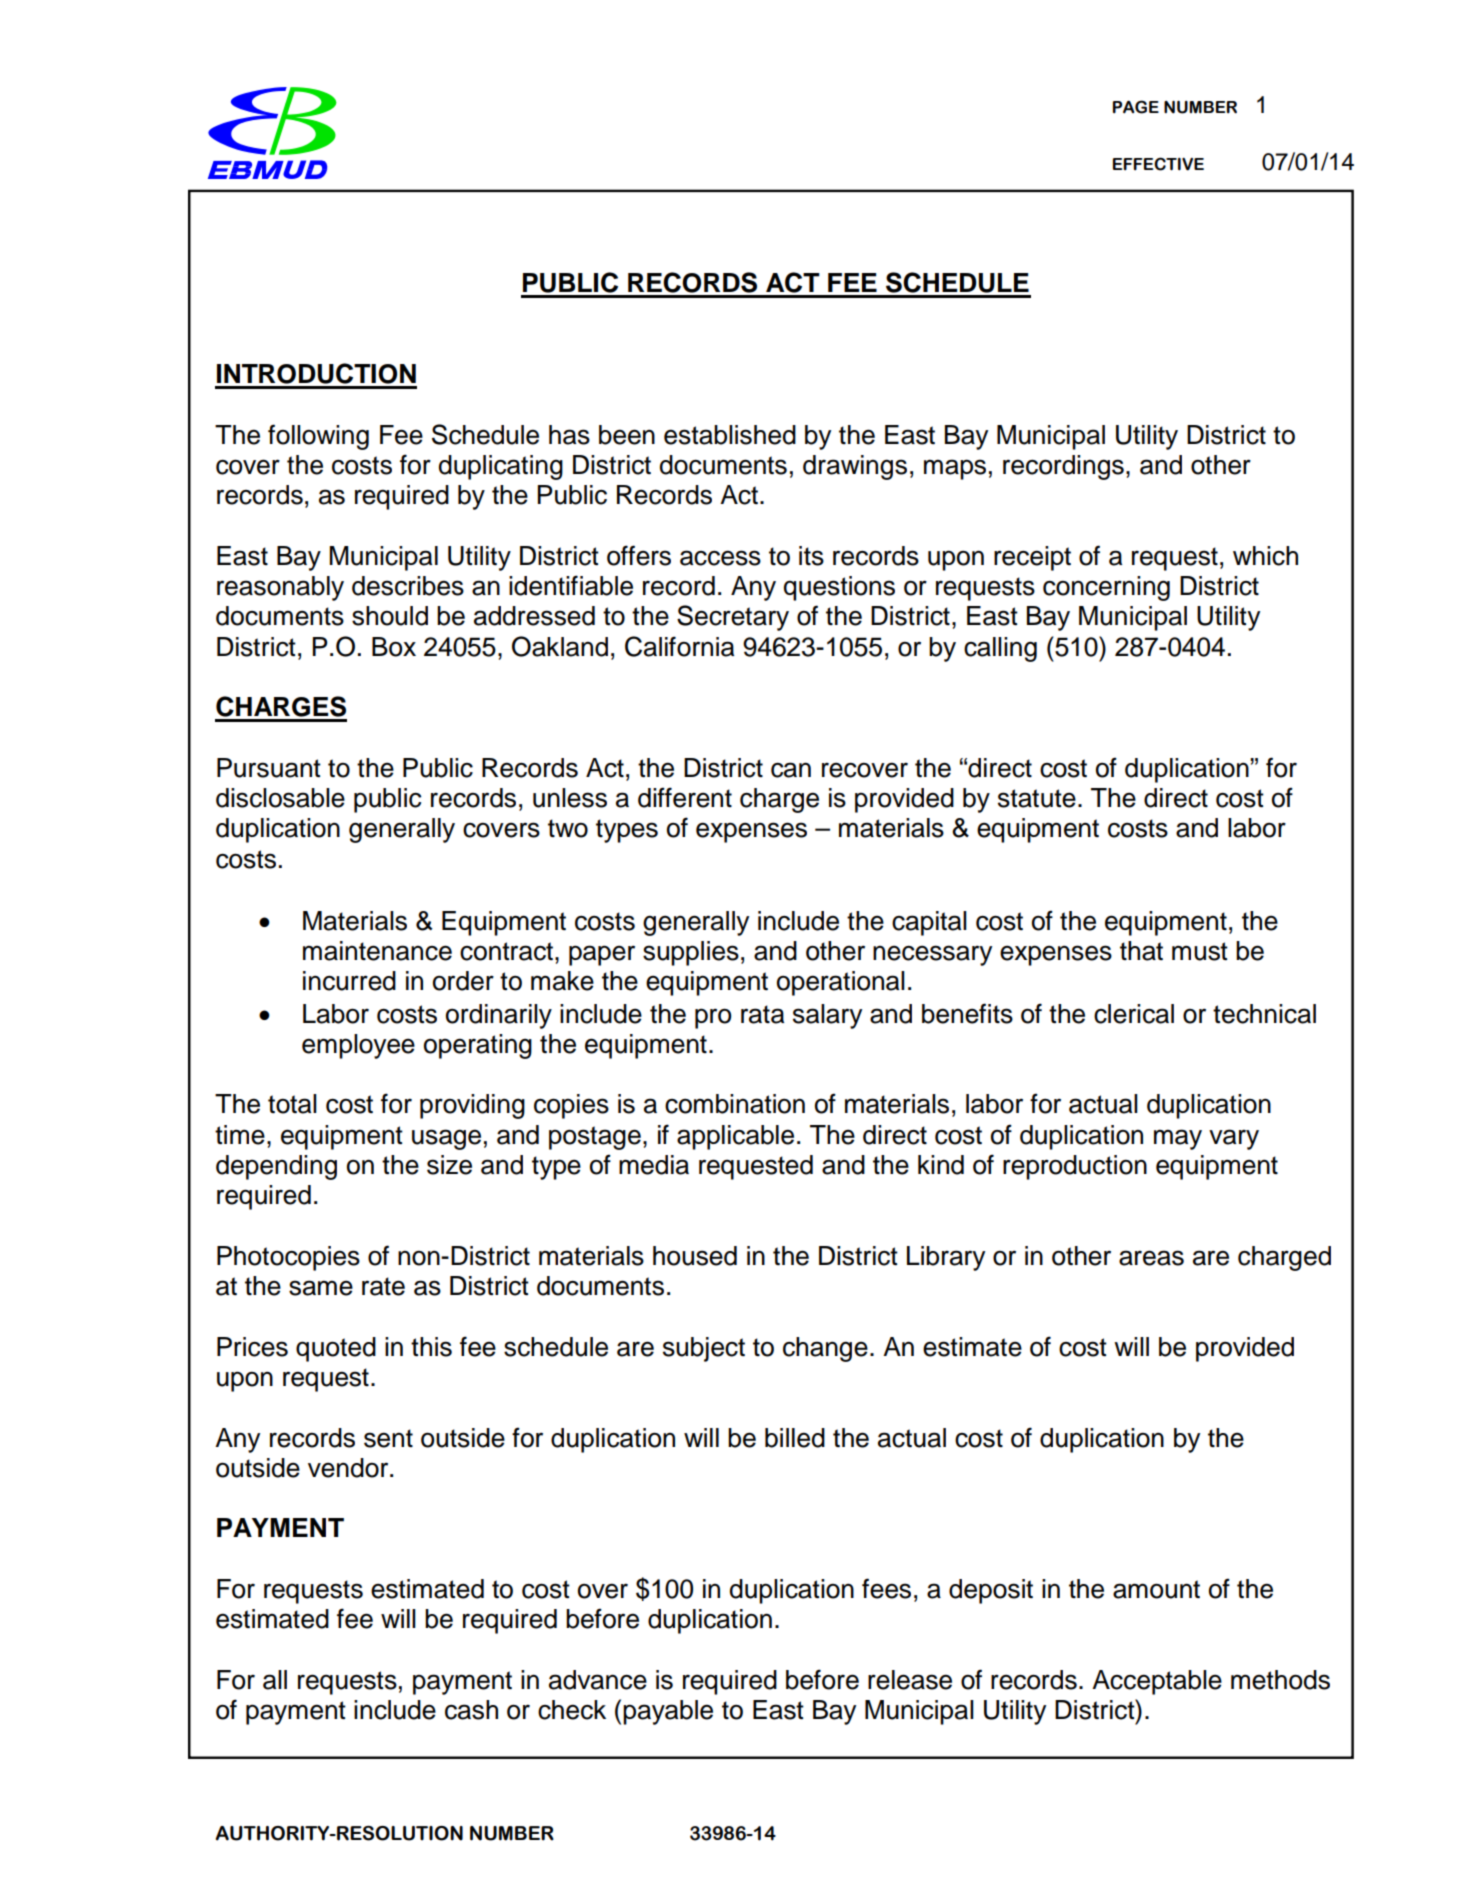 The height and width of the document is (1896, 1465). I want to click on rate, so click(383, 1286).
